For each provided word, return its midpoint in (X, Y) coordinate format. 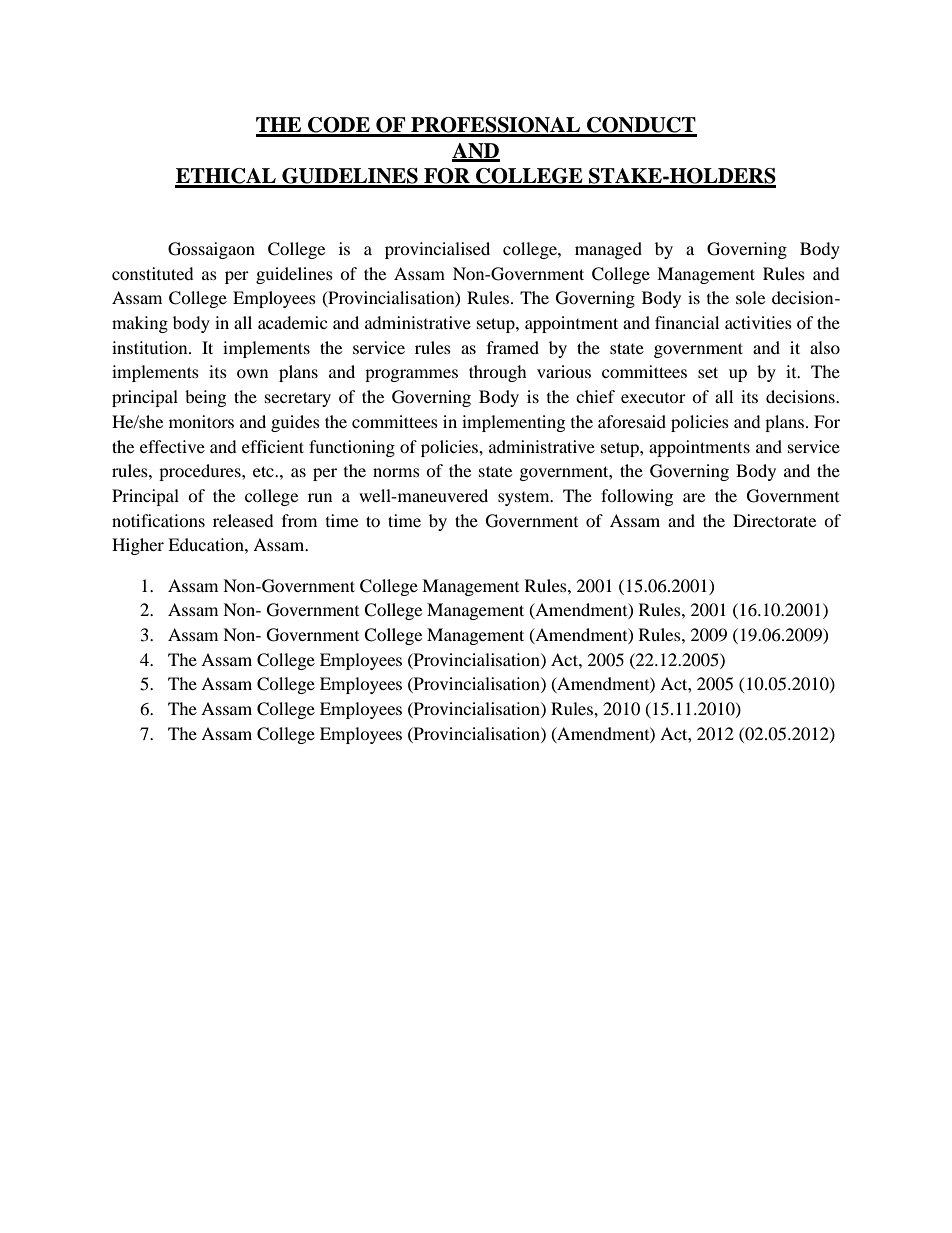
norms (396, 472)
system (525, 499)
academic (292, 322)
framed (513, 347)
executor (653, 398)
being (205, 398)
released (243, 520)
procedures (201, 472)
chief (595, 396)
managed (608, 250)
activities (758, 322)
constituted (153, 273)
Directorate (774, 520)
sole (750, 297)
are (694, 497)
